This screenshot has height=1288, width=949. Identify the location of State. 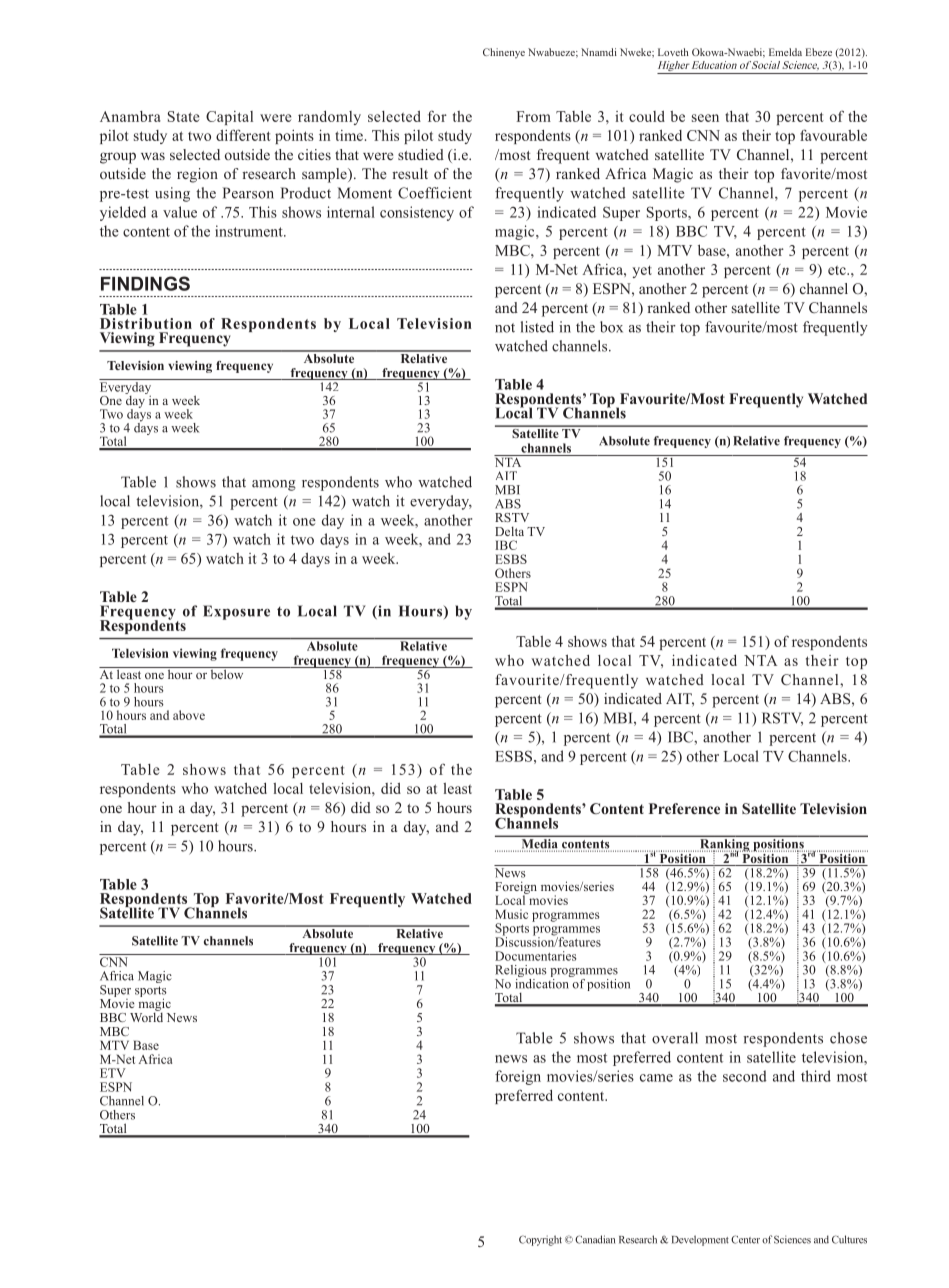
(184, 116).
